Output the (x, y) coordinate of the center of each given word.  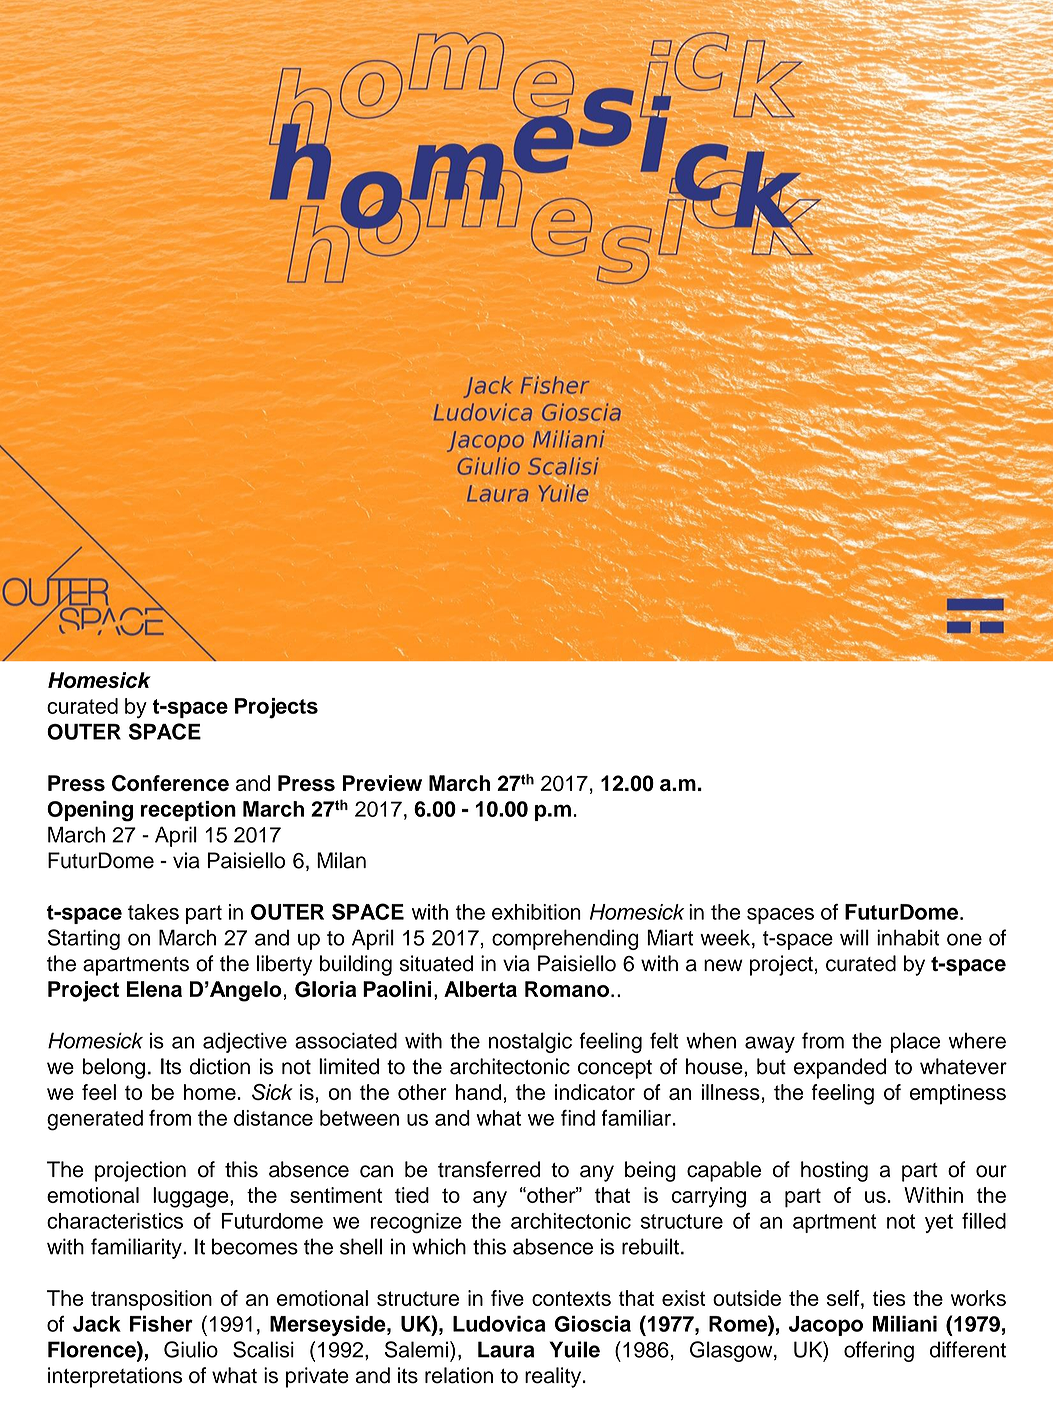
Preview (382, 783)
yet (939, 1223)
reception (188, 811)
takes (153, 912)
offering (879, 1351)
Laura (506, 1349)
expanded (840, 1068)
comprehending (565, 939)
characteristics (115, 1221)
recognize (416, 1223)
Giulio (191, 1349)
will (854, 937)
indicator (595, 1092)
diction (220, 1066)
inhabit (908, 937)
